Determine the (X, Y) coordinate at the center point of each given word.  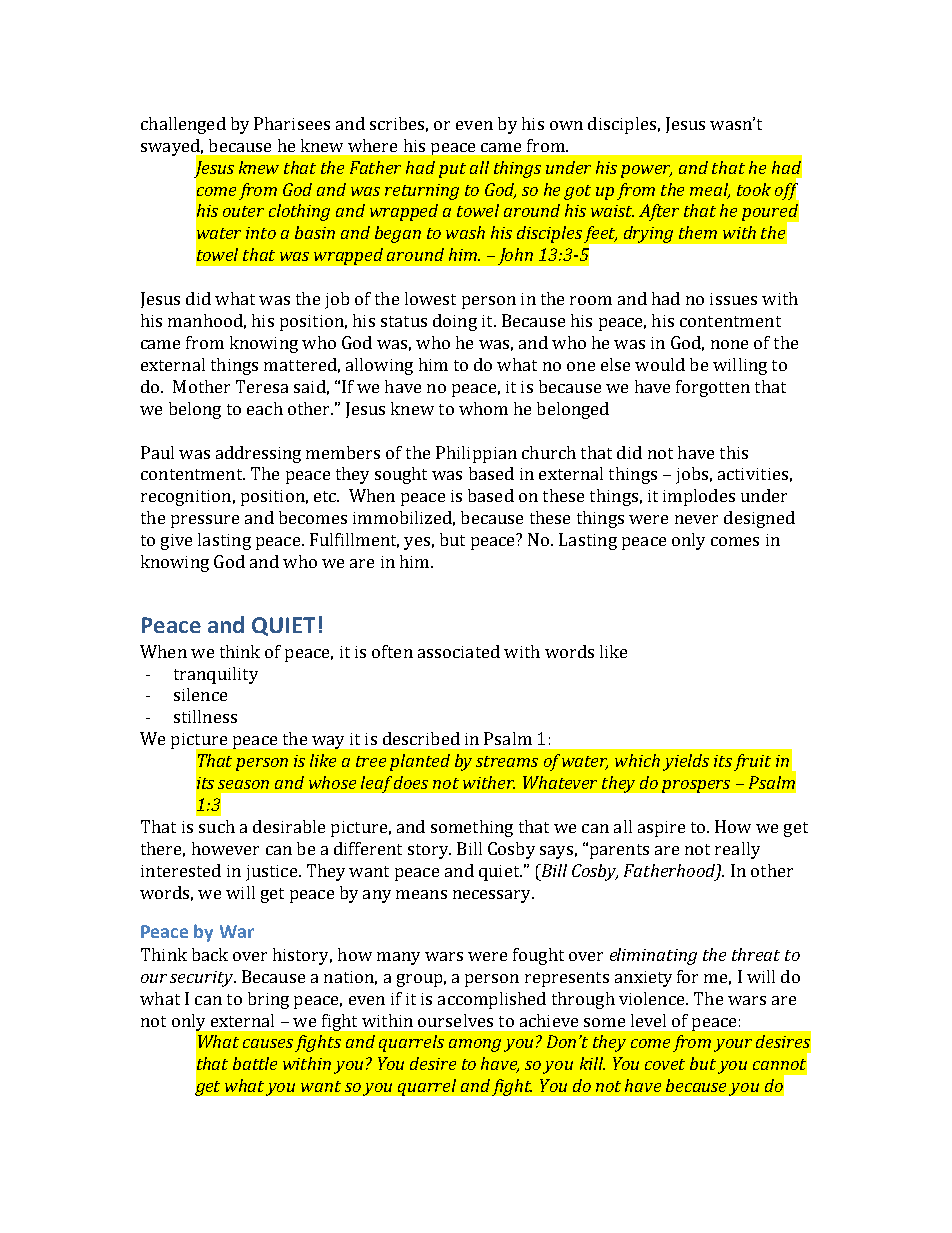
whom (483, 408)
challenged (183, 125)
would (660, 364)
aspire (661, 829)
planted (420, 762)
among (475, 1045)
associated (459, 651)
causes (268, 1043)
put (452, 170)
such (217, 826)
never (696, 519)
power (646, 171)
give (176, 542)
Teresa (262, 386)
